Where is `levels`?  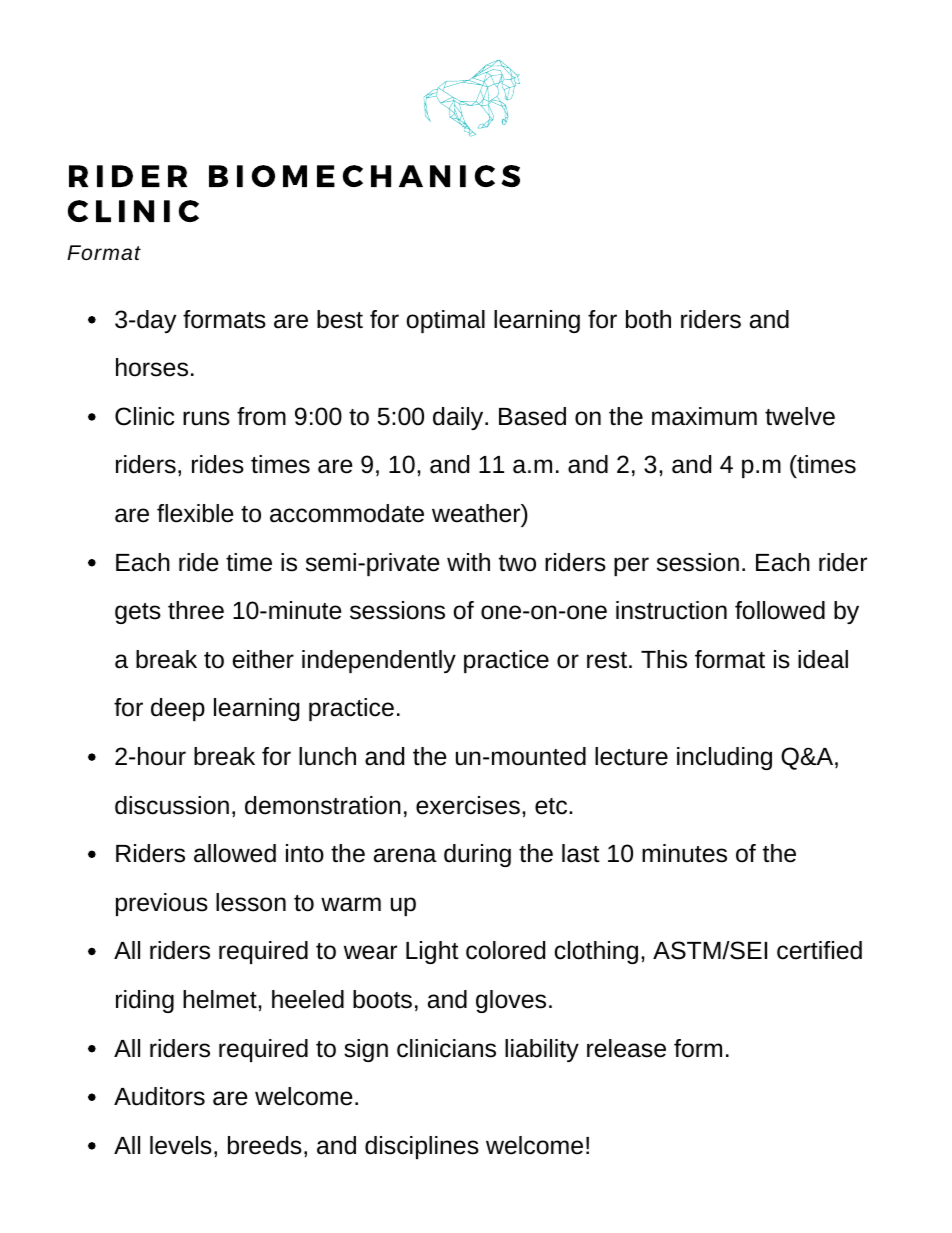 levels is located at coordinates (181, 1145).
